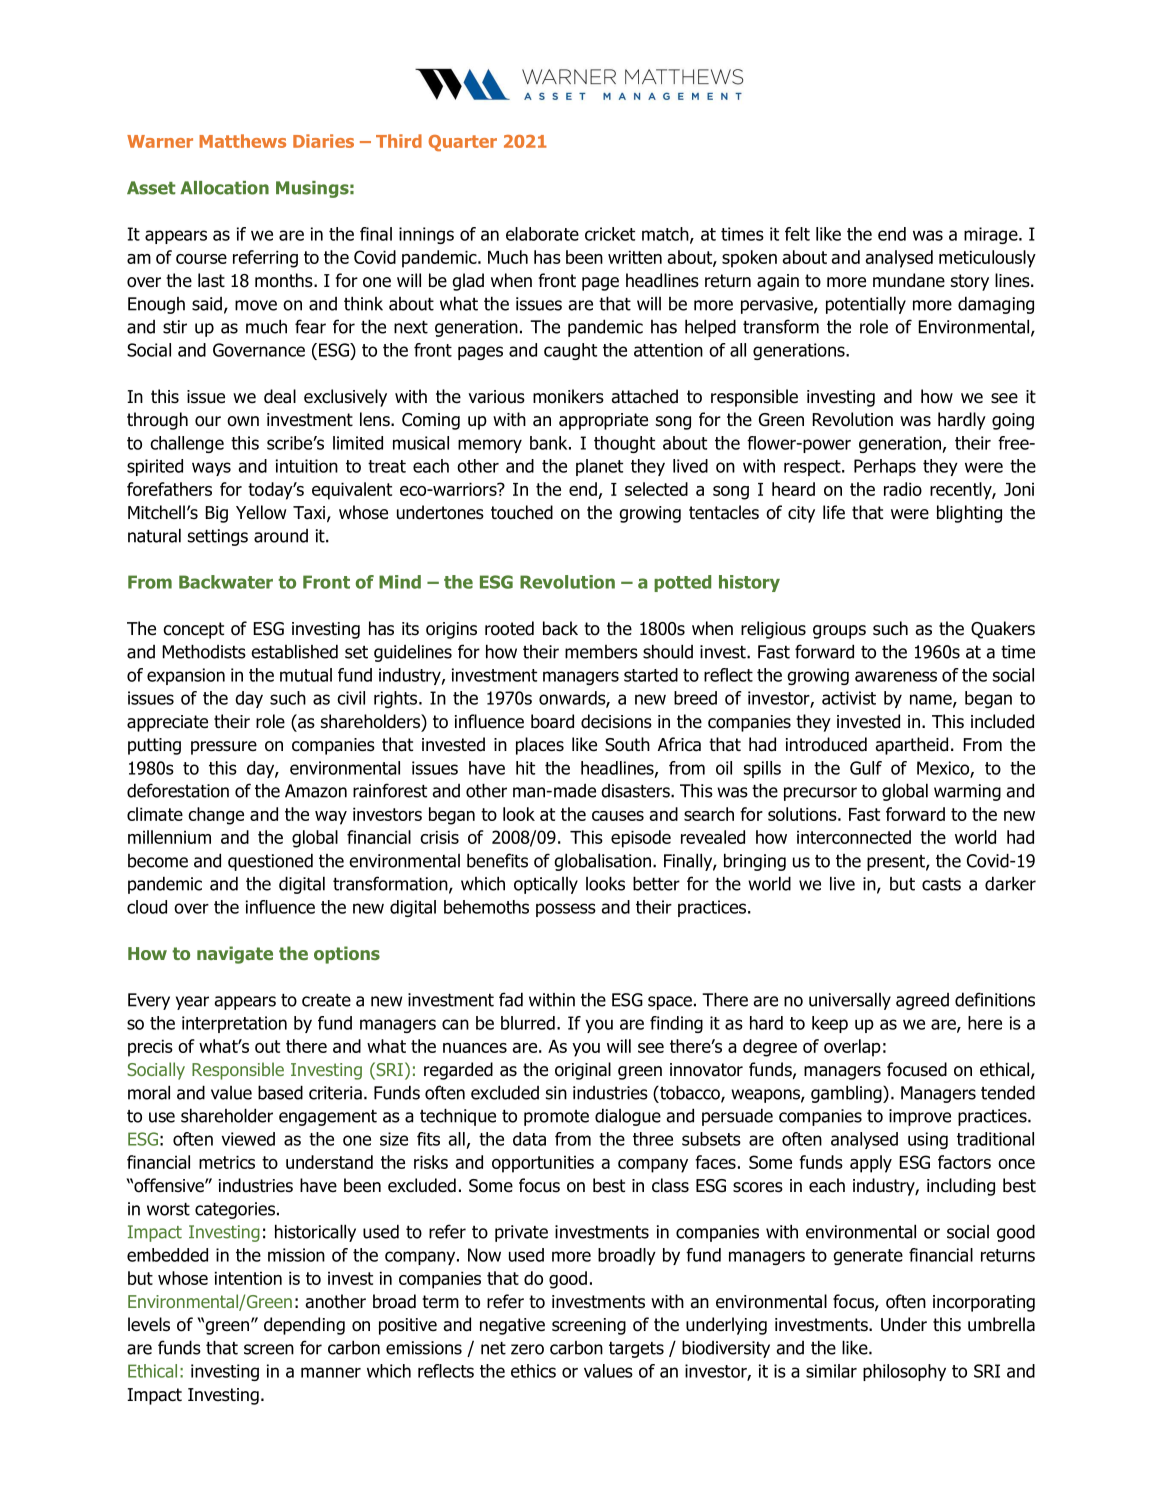 The height and width of the screenshot is (1501, 1160). Describe the element at coordinates (540, 746) in the screenshot. I see `places` at that location.
